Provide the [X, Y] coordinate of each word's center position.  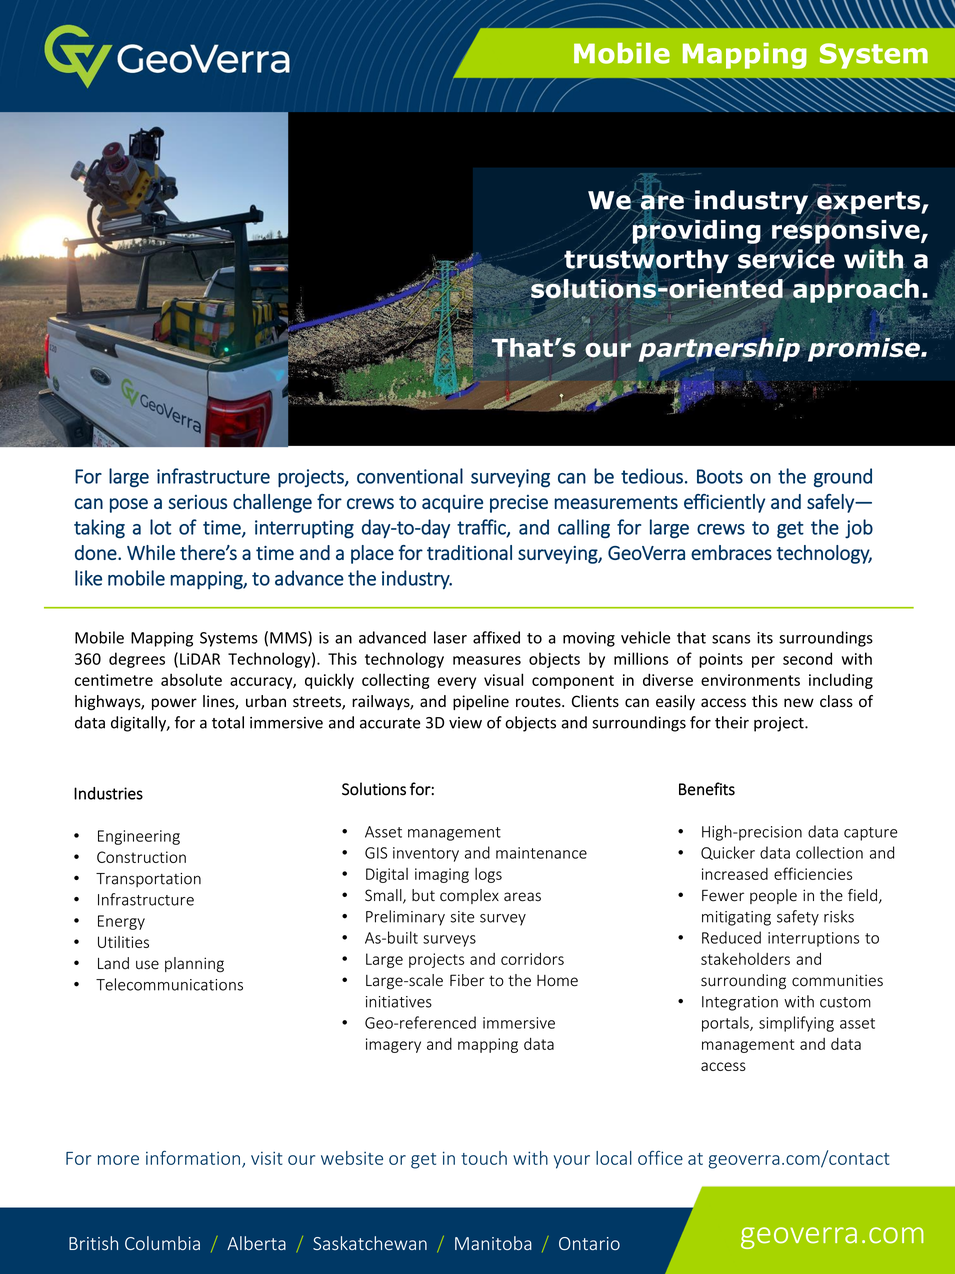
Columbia [162, 1243]
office [660, 1158]
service [786, 259]
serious [197, 502]
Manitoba [493, 1243]
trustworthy [646, 261]
